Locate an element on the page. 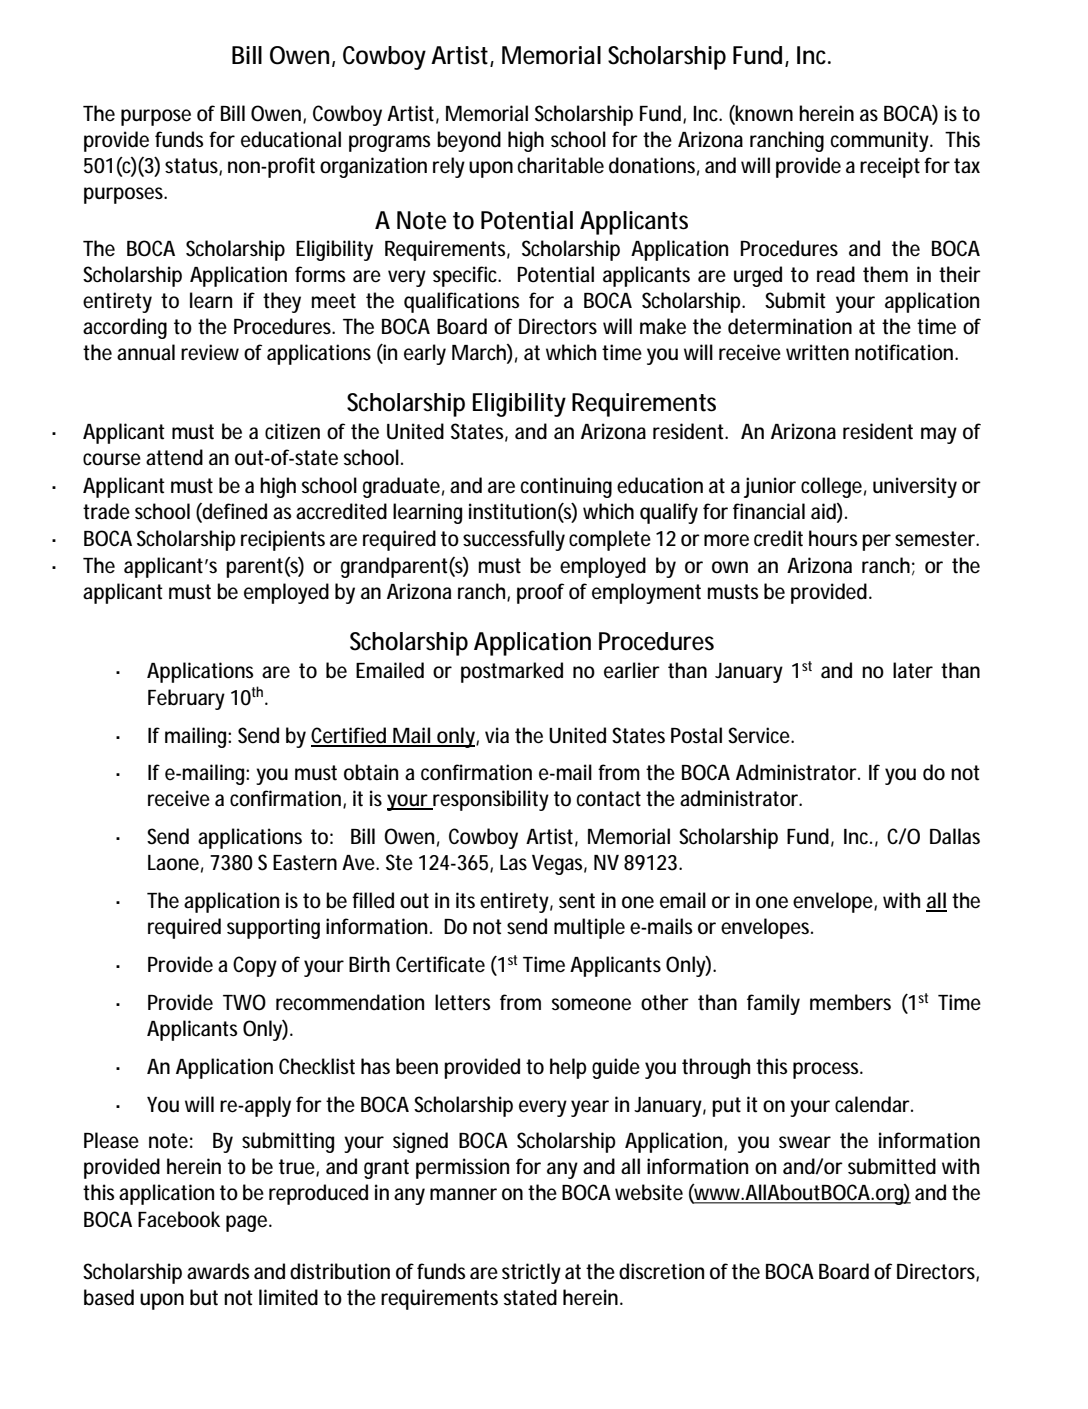 The height and width of the page is (1409, 1088). organization is located at coordinates (373, 167).
